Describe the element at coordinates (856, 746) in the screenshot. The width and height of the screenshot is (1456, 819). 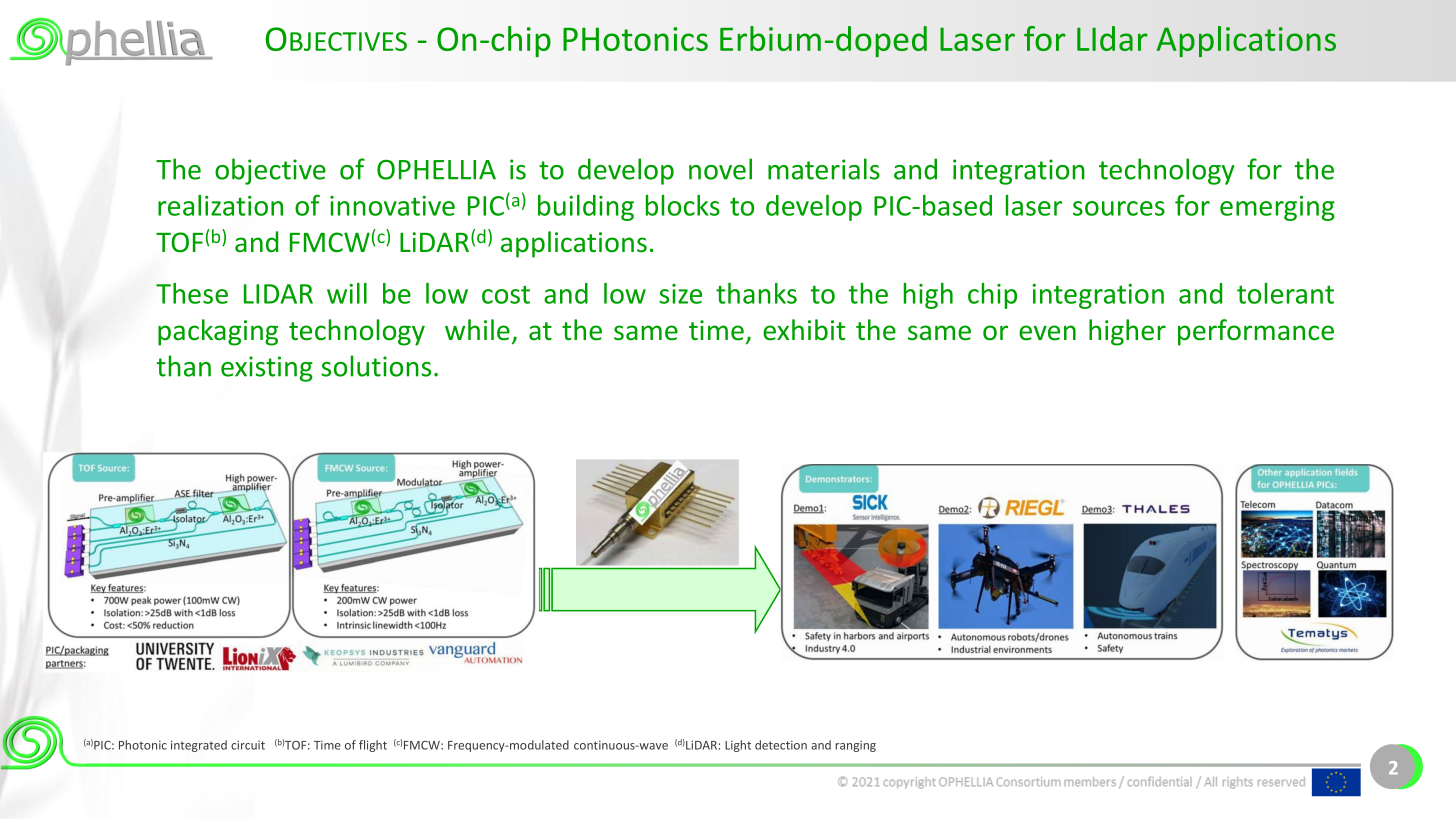
I see `ranging` at that location.
